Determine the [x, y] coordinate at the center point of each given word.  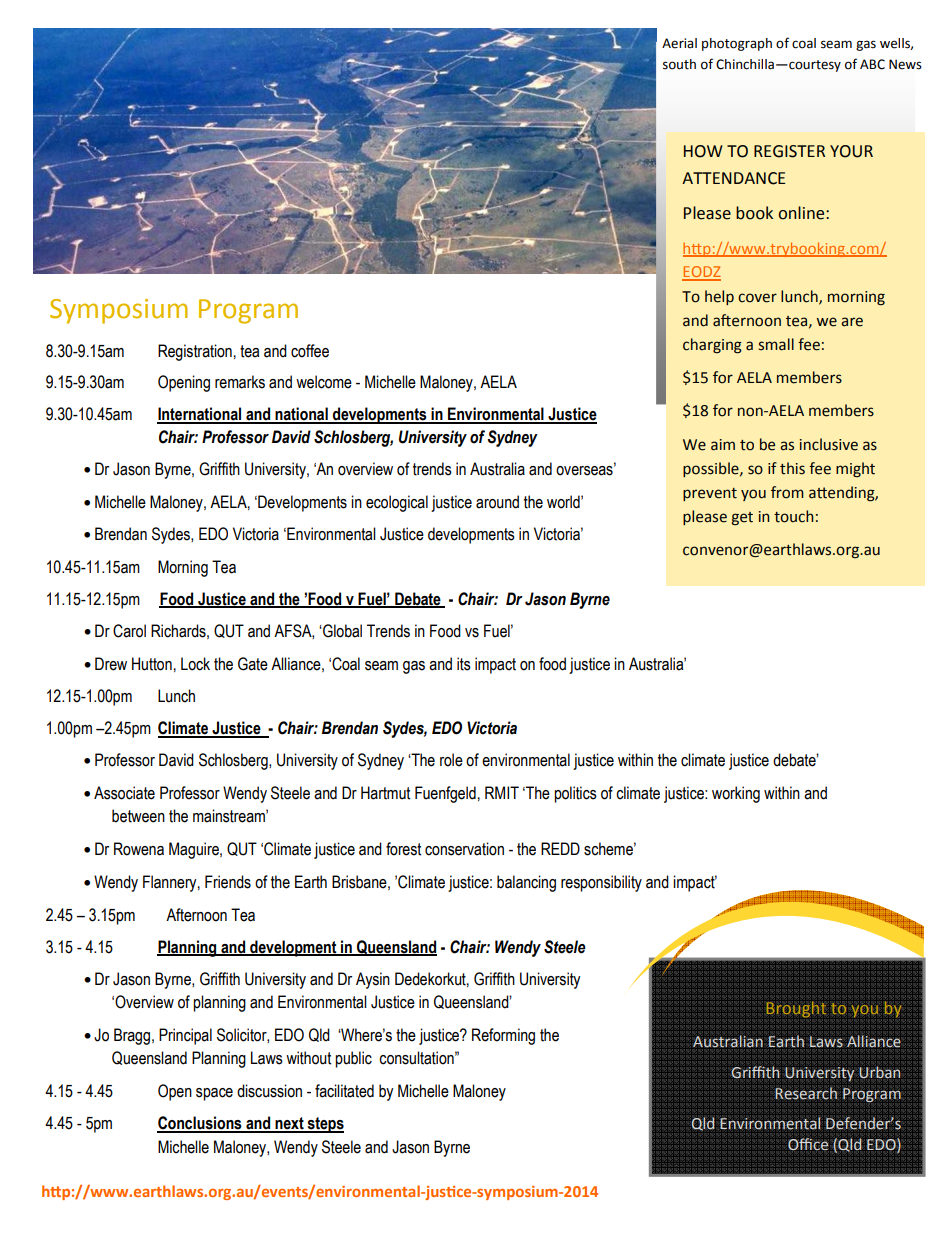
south [679, 64]
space [214, 1094]
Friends [228, 882]
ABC [872, 64]
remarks [240, 382]
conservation [464, 849]
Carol [129, 631]
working [736, 794]
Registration [195, 352]
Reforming [503, 1036]
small [776, 344]
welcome [324, 382]
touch [794, 516]
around [497, 502]
